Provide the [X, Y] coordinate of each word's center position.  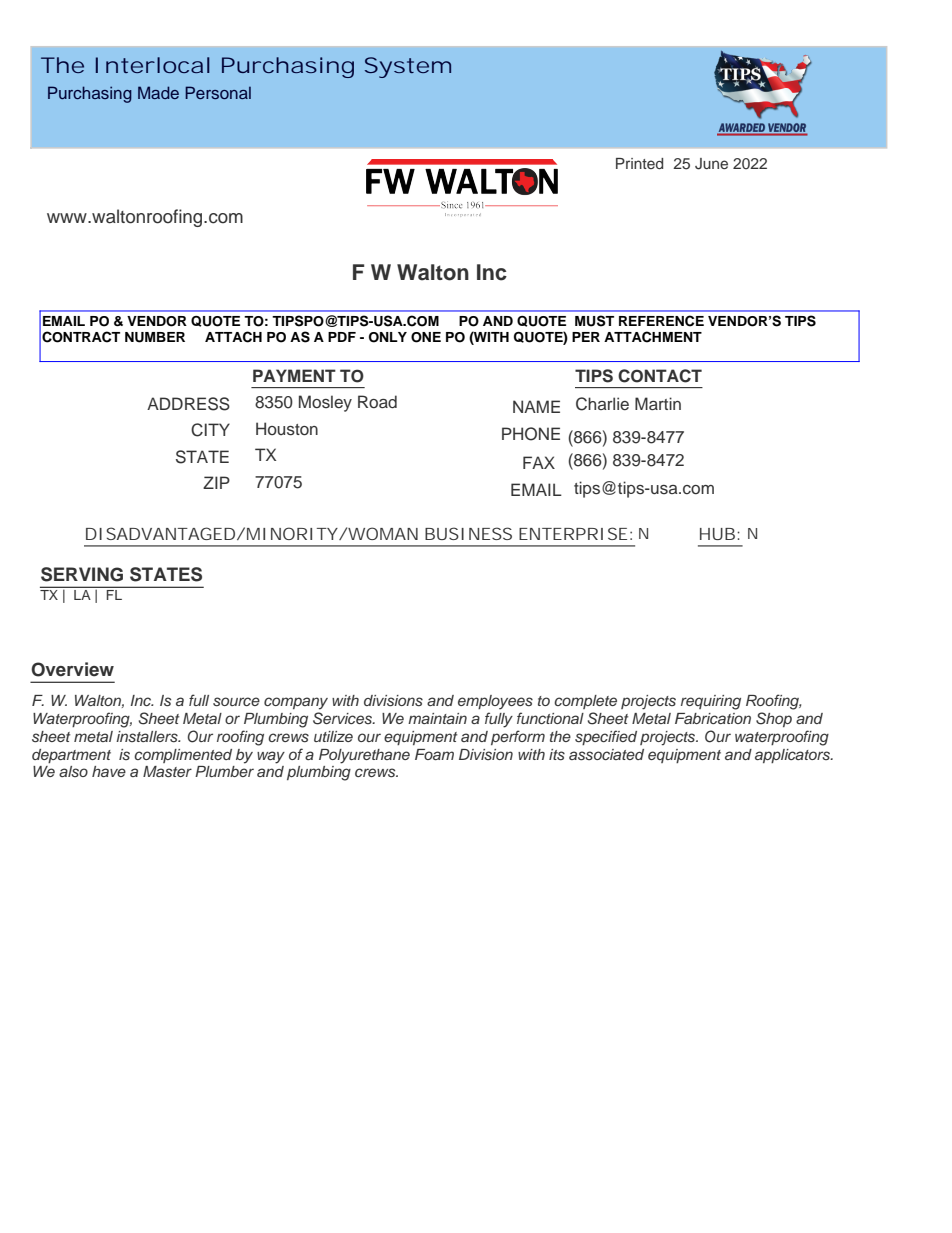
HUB [717, 534]
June [711, 164]
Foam [434, 754]
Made [158, 92]
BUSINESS [468, 533]
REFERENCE [661, 321]
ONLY [388, 337]
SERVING [82, 574]
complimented [183, 756]
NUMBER [155, 337]
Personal [218, 92]
